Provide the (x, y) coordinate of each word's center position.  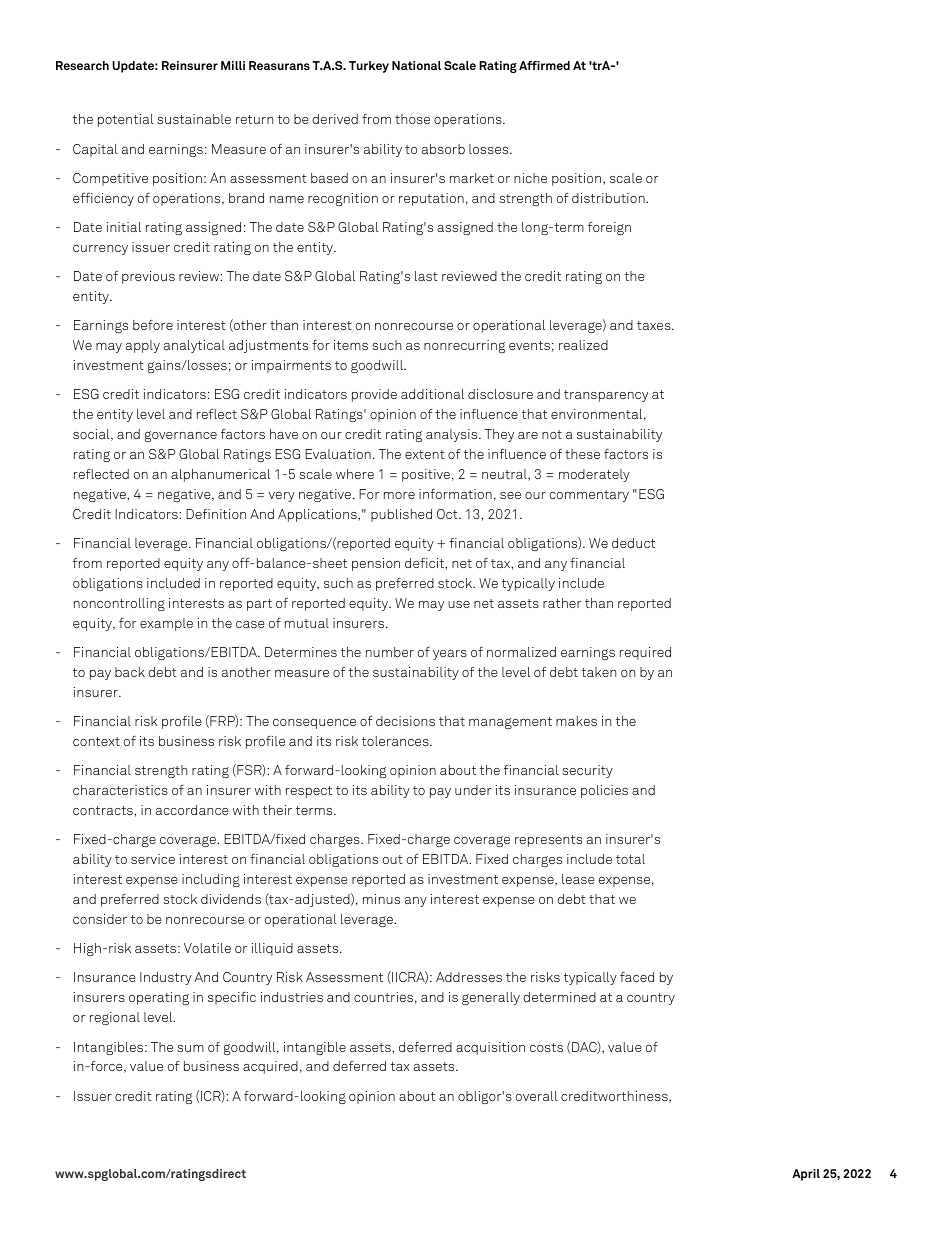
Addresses (469, 977)
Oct (448, 514)
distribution (609, 198)
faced (637, 977)
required (645, 653)
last (426, 276)
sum (190, 1048)
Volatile (207, 948)
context (96, 741)
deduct (633, 543)
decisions (405, 721)
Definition (216, 514)
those (412, 119)
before (153, 325)
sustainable (194, 119)
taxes (655, 325)
